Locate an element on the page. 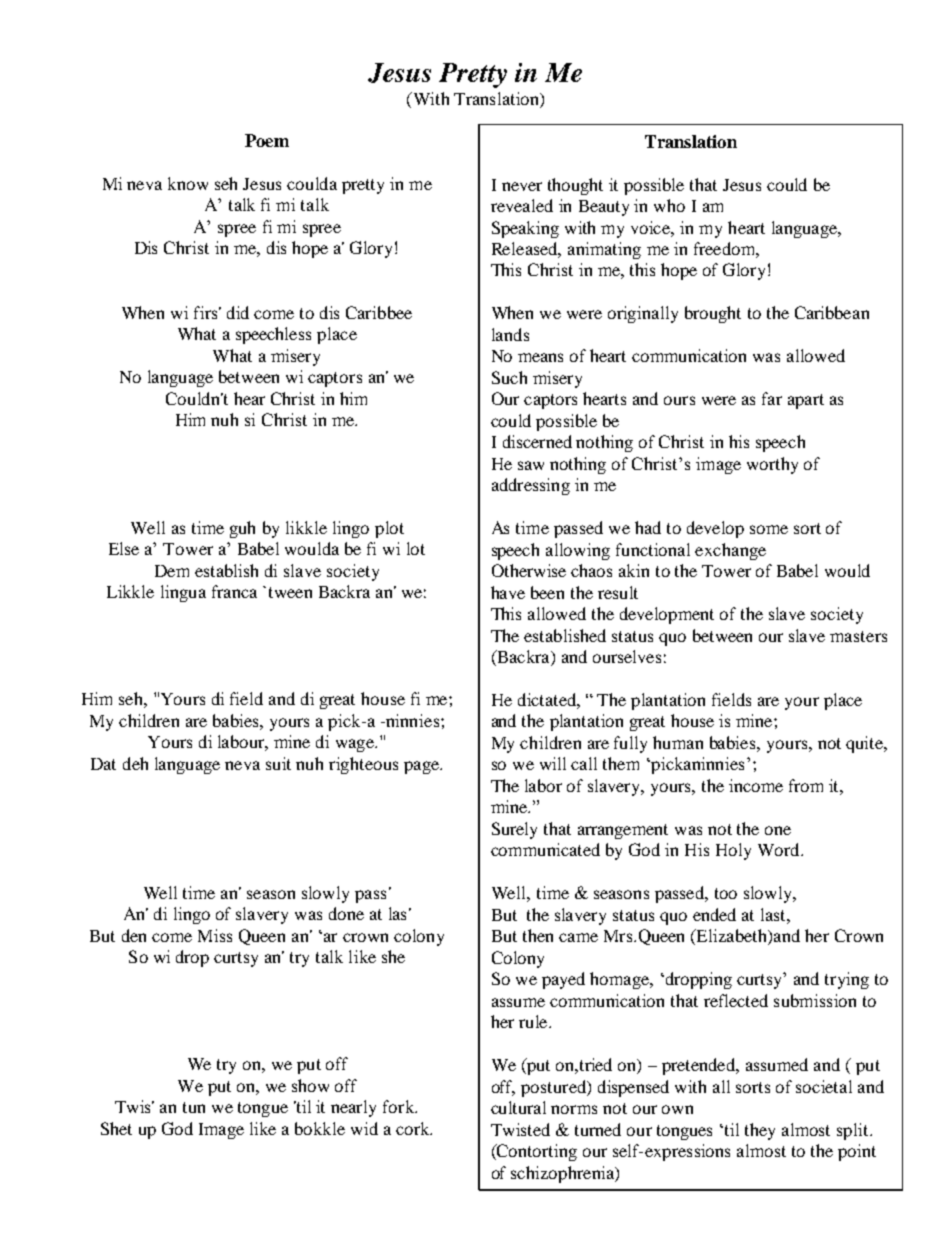  lingua is located at coordinates (183, 593).
